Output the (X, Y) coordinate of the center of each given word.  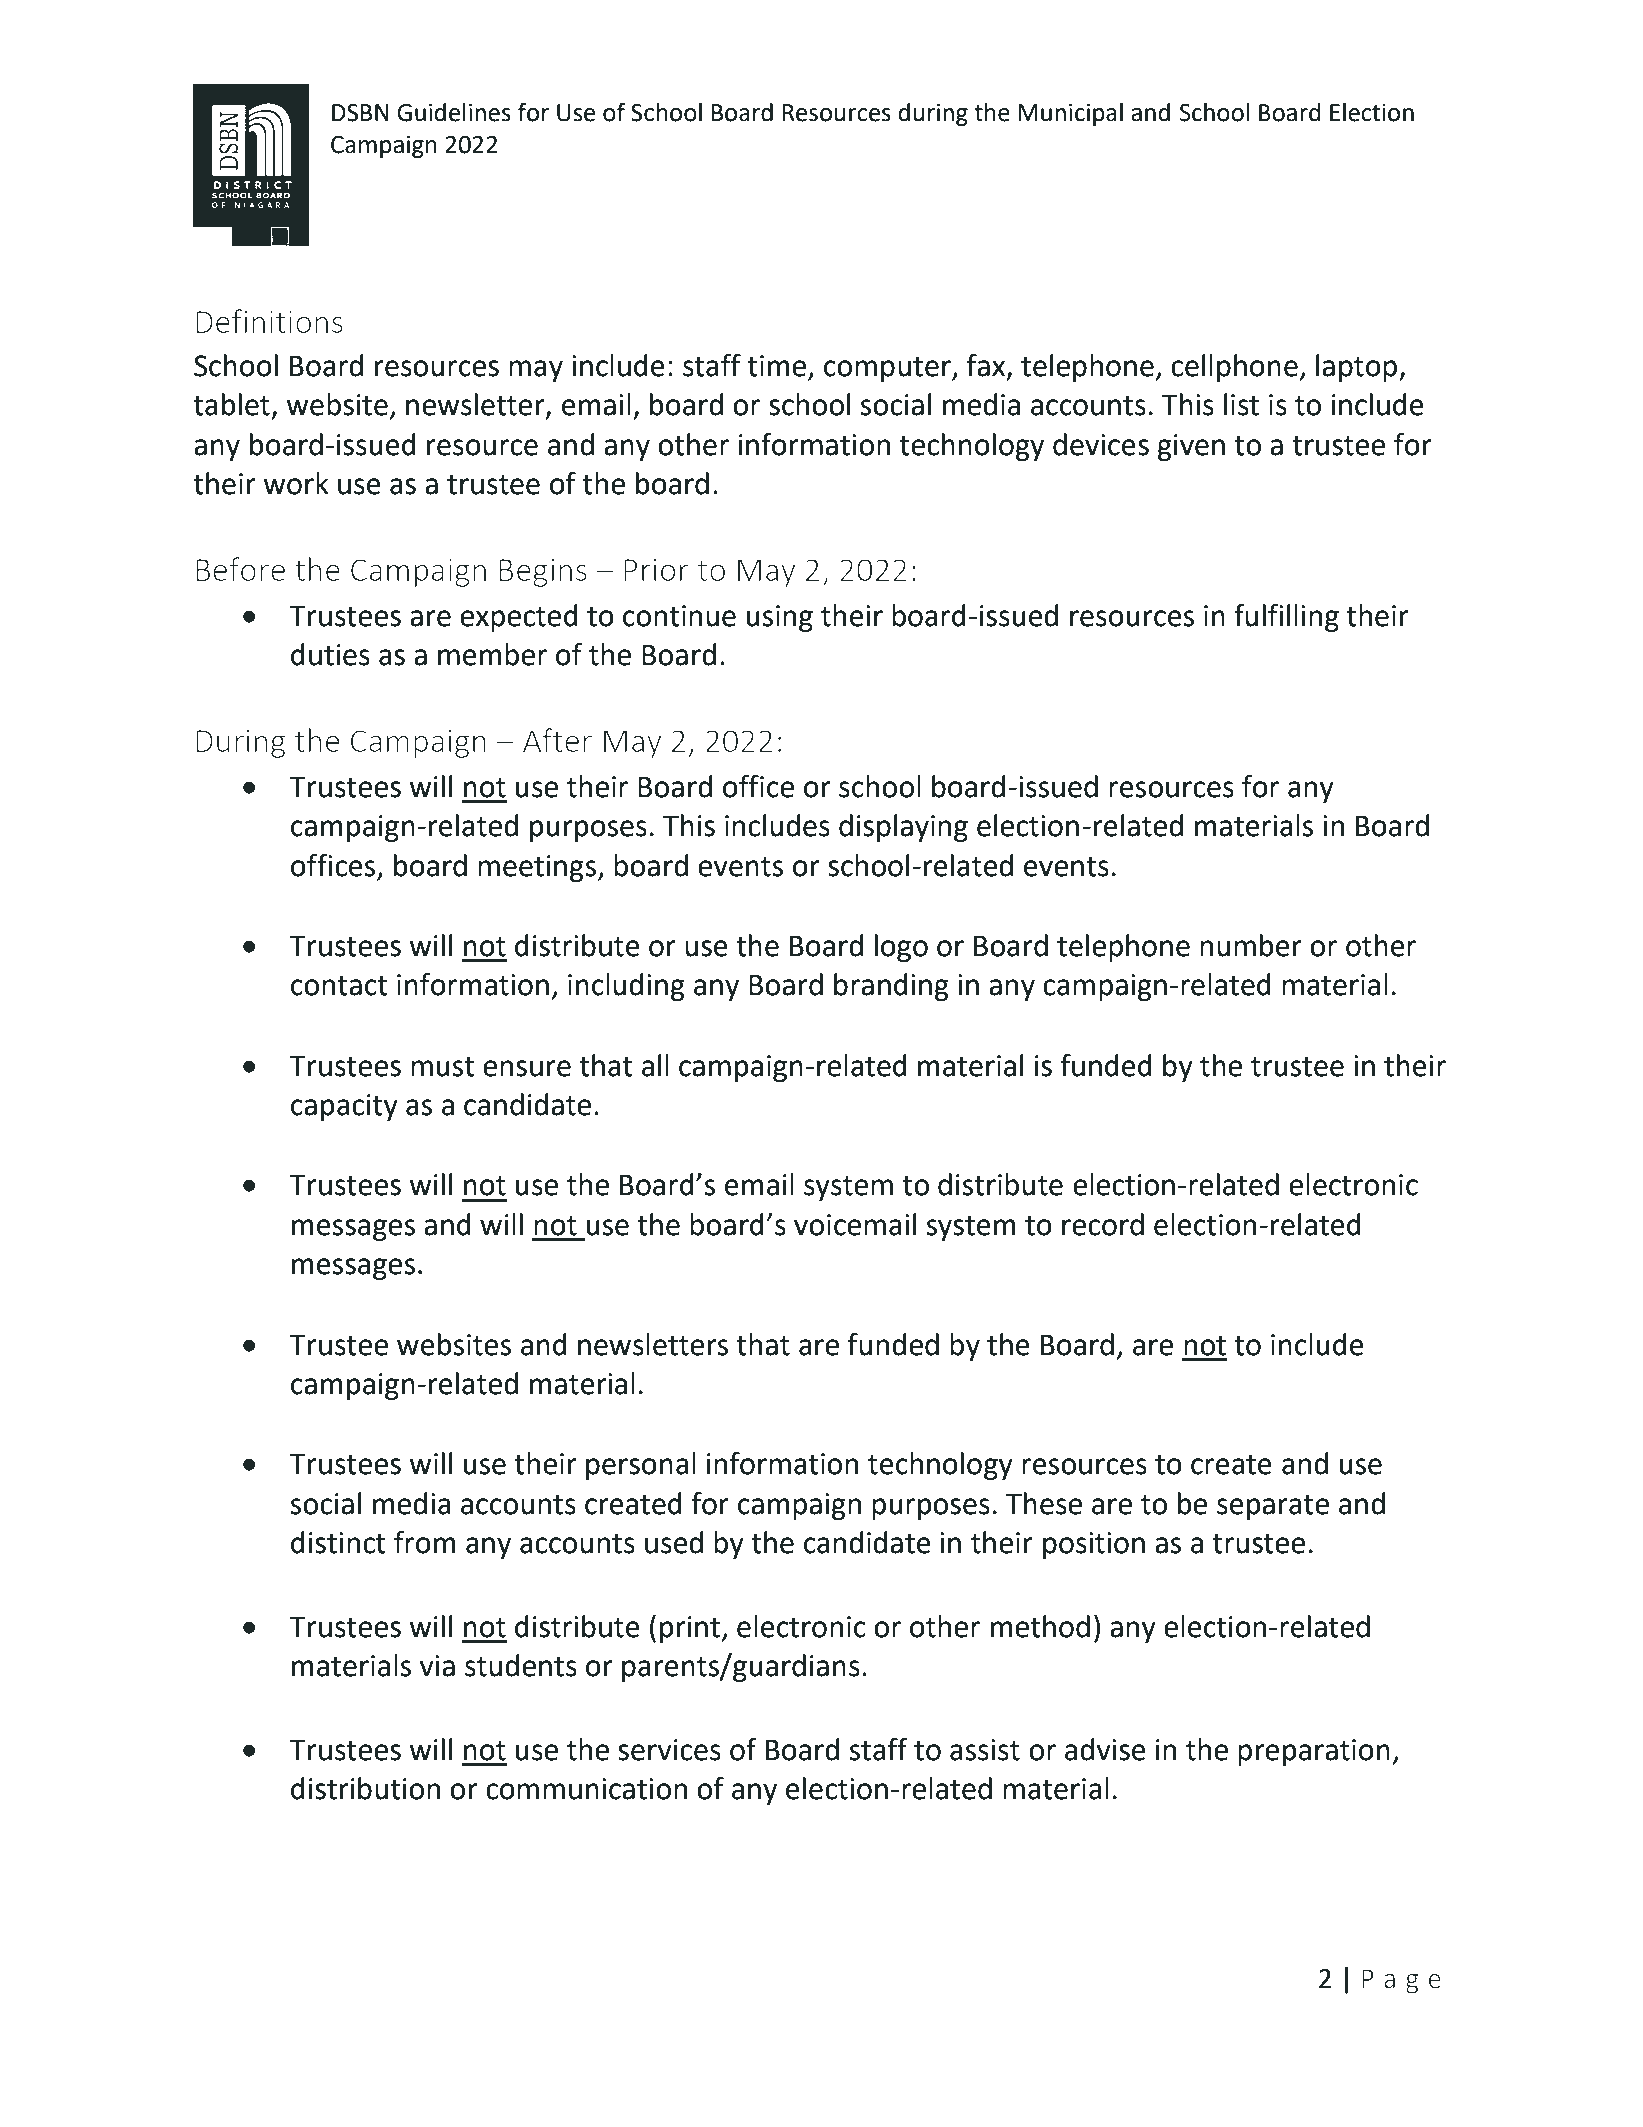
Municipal (1070, 114)
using (780, 618)
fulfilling (1286, 618)
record (1103, 1224)
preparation (1314, 1752)
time (778, 367)
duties (330, 654)
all (655, 1065)
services (669, 1750)
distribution (365, 1788)
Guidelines (454, 112)
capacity (344, 1107)
